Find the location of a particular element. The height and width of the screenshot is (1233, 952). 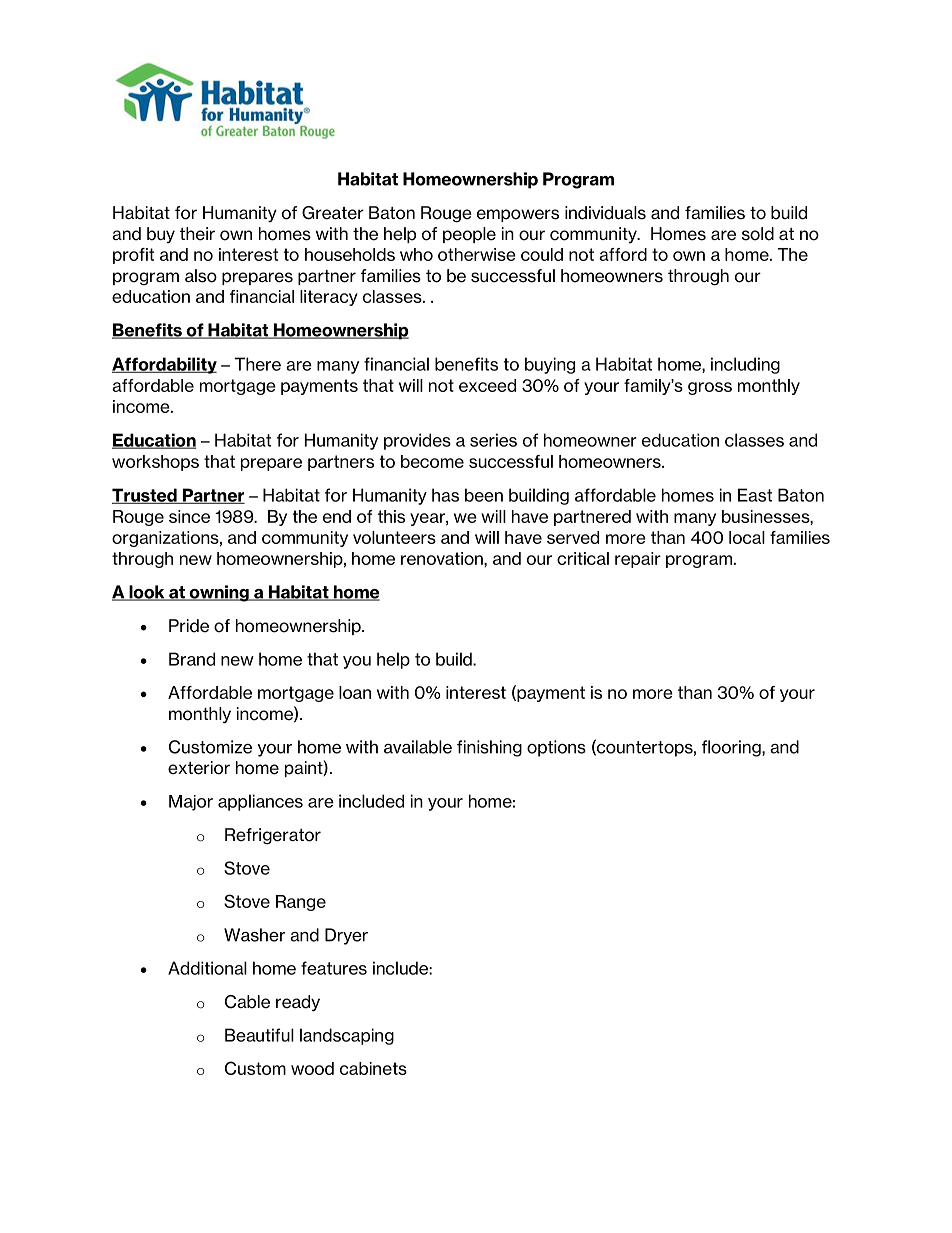

their is located at coordinates (197, 234).
